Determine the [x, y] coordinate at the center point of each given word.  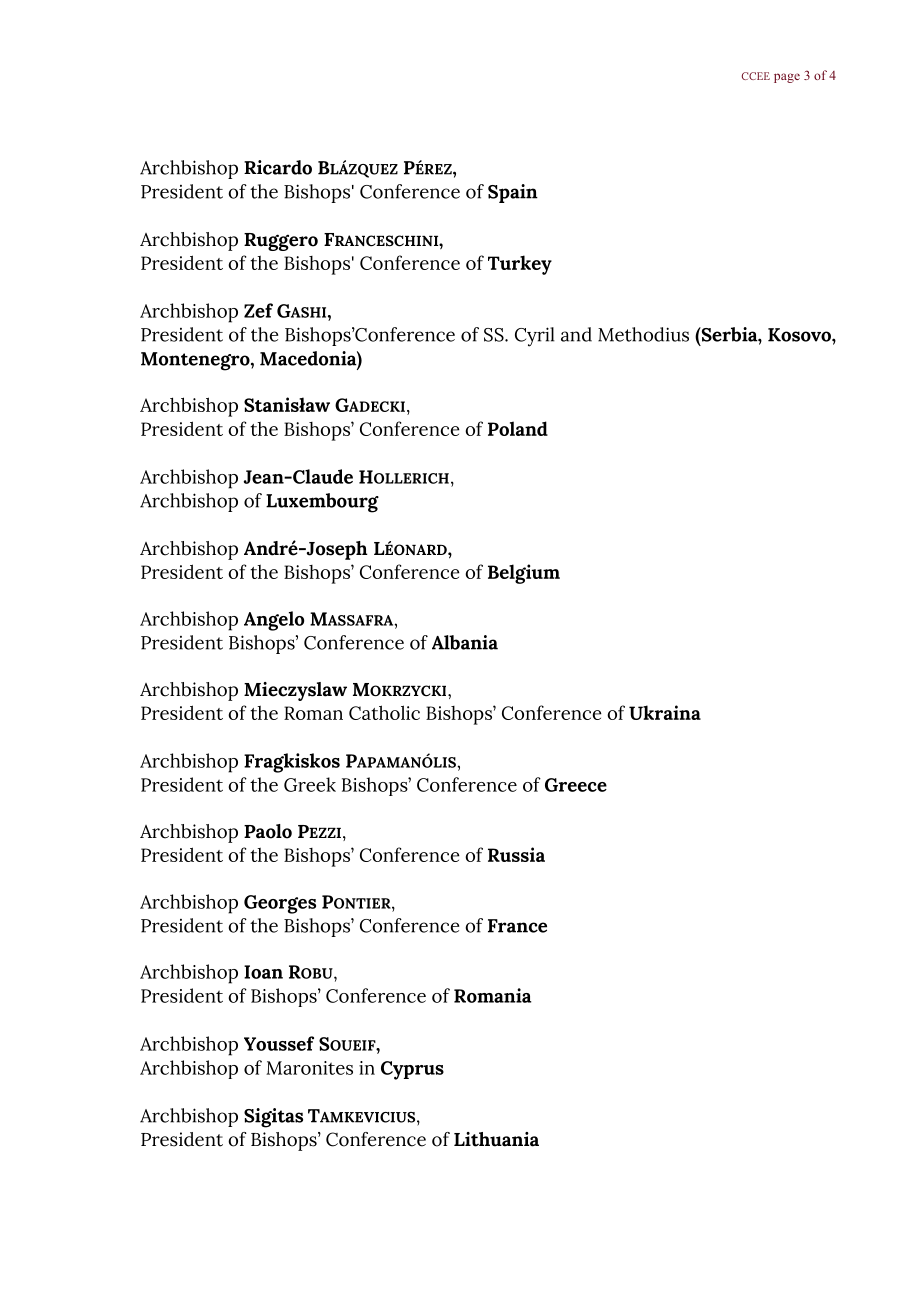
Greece [576, 785]
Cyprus [412, 1070]
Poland [518, 428]
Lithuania [496, 1139]
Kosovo [800, 335]
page [787, 78]
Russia [516, 854]
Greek [310, 784]
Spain [513, 193]
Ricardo [278, 167]
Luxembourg [322, 503]
